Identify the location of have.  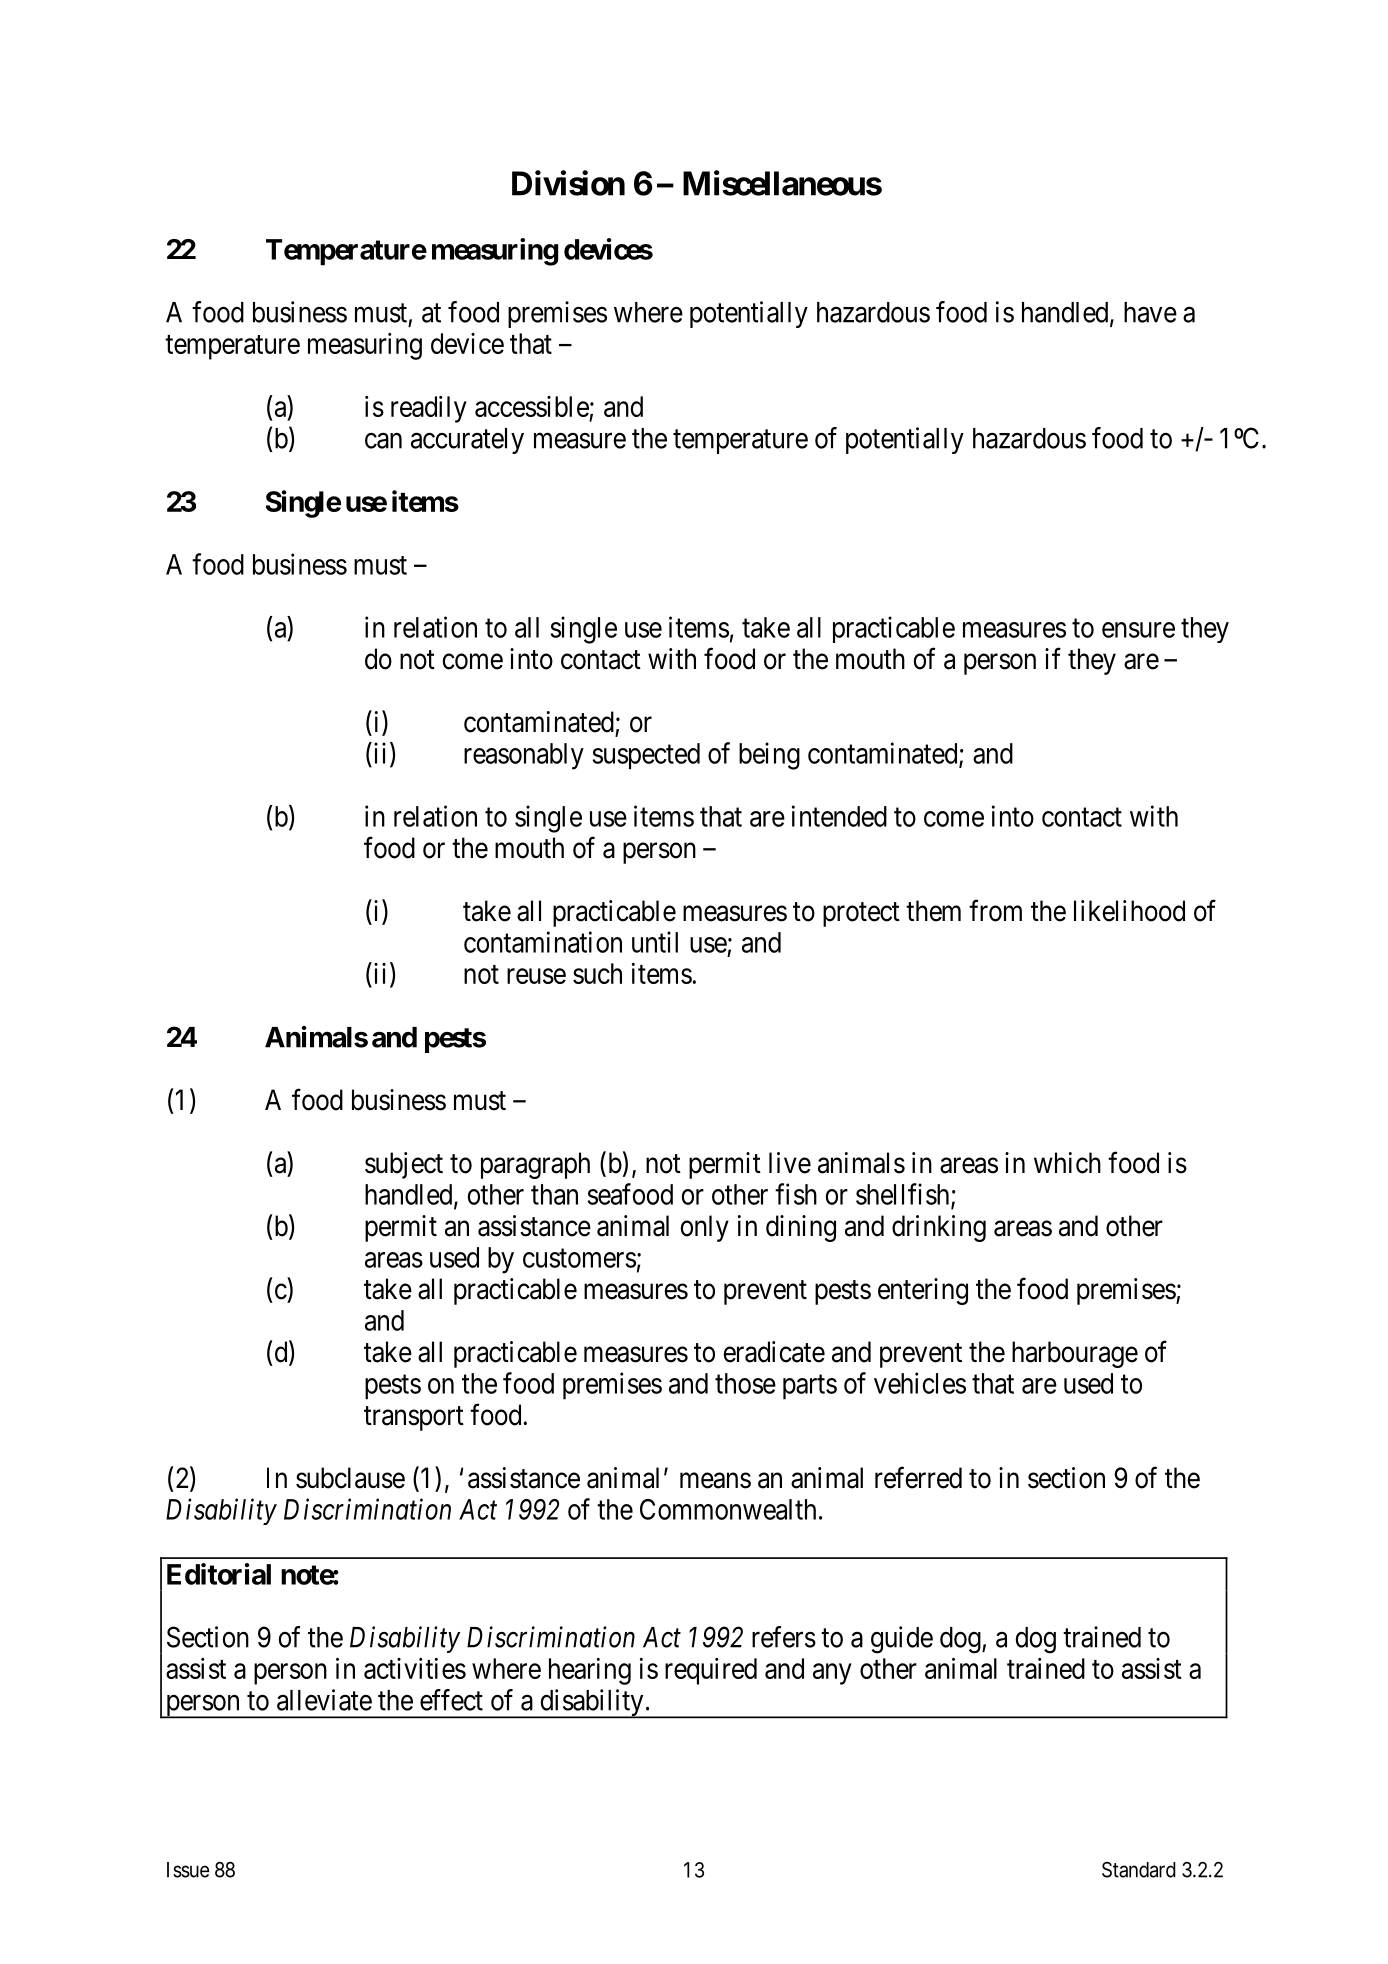
(1150, 312).
